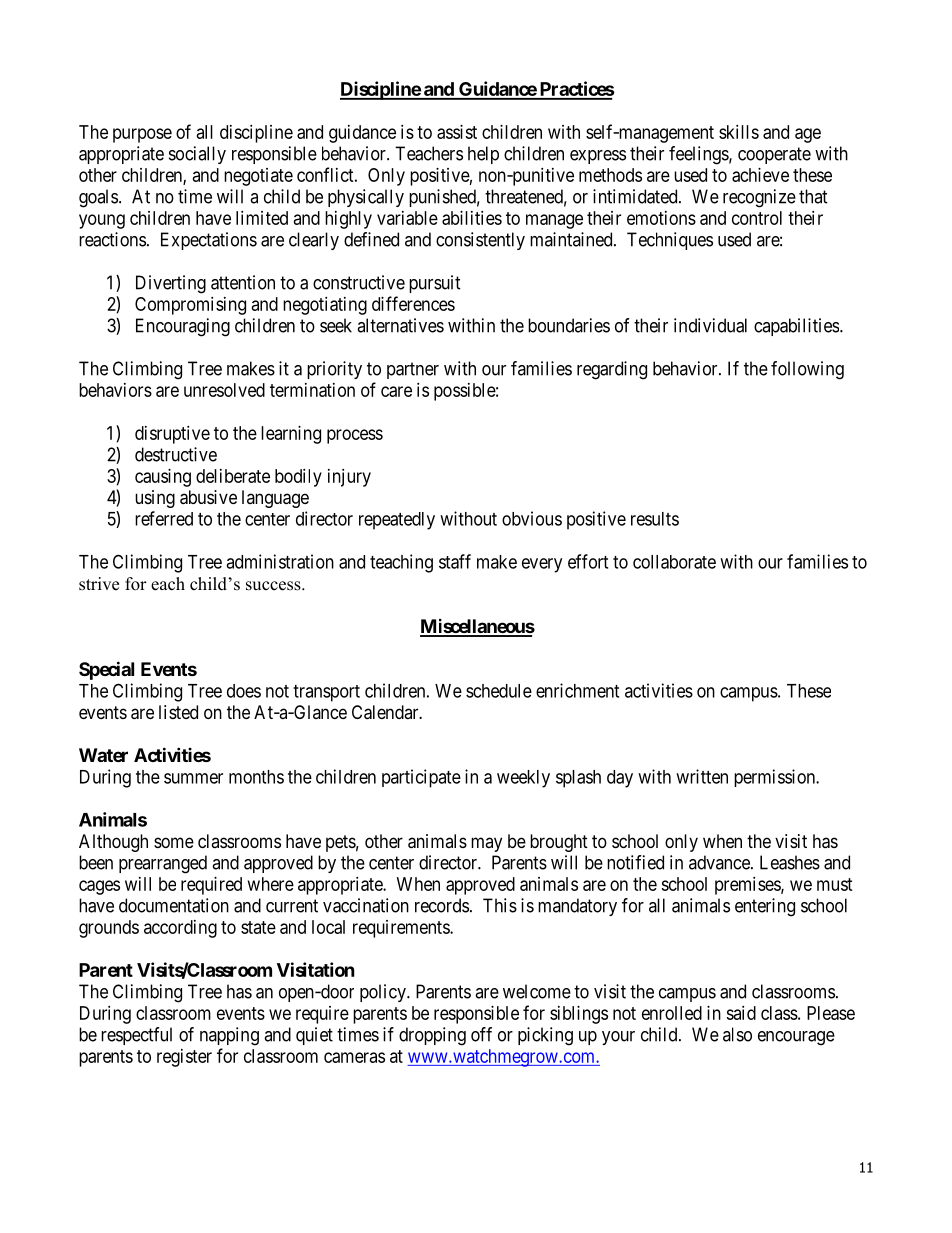 The image size is (952, 1233). What do you see at coordinates (481, 1034) in the document?
I see `off` at bounding box center [481, 1034].
